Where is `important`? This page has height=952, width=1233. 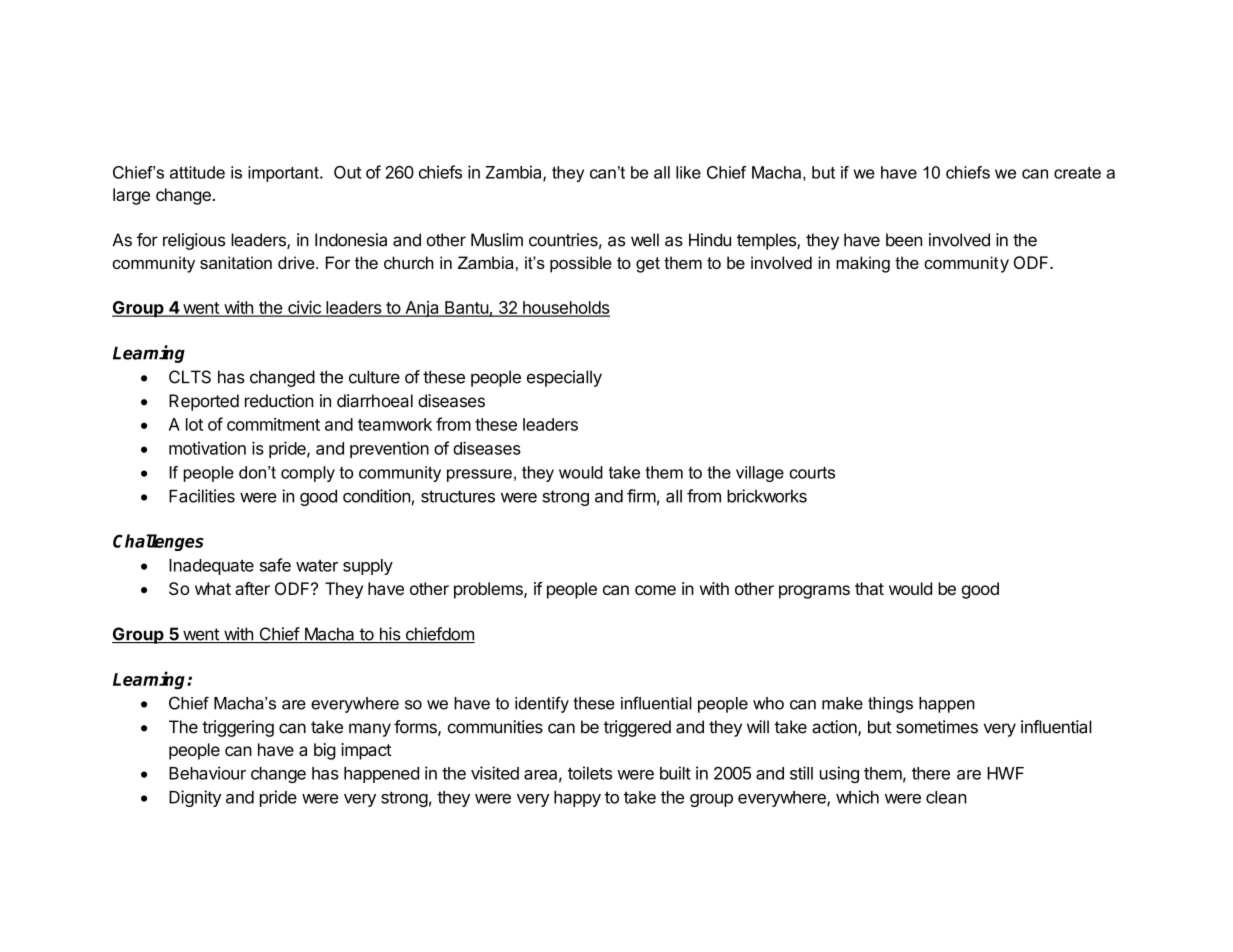
important is located at coordinates (284, 174).
